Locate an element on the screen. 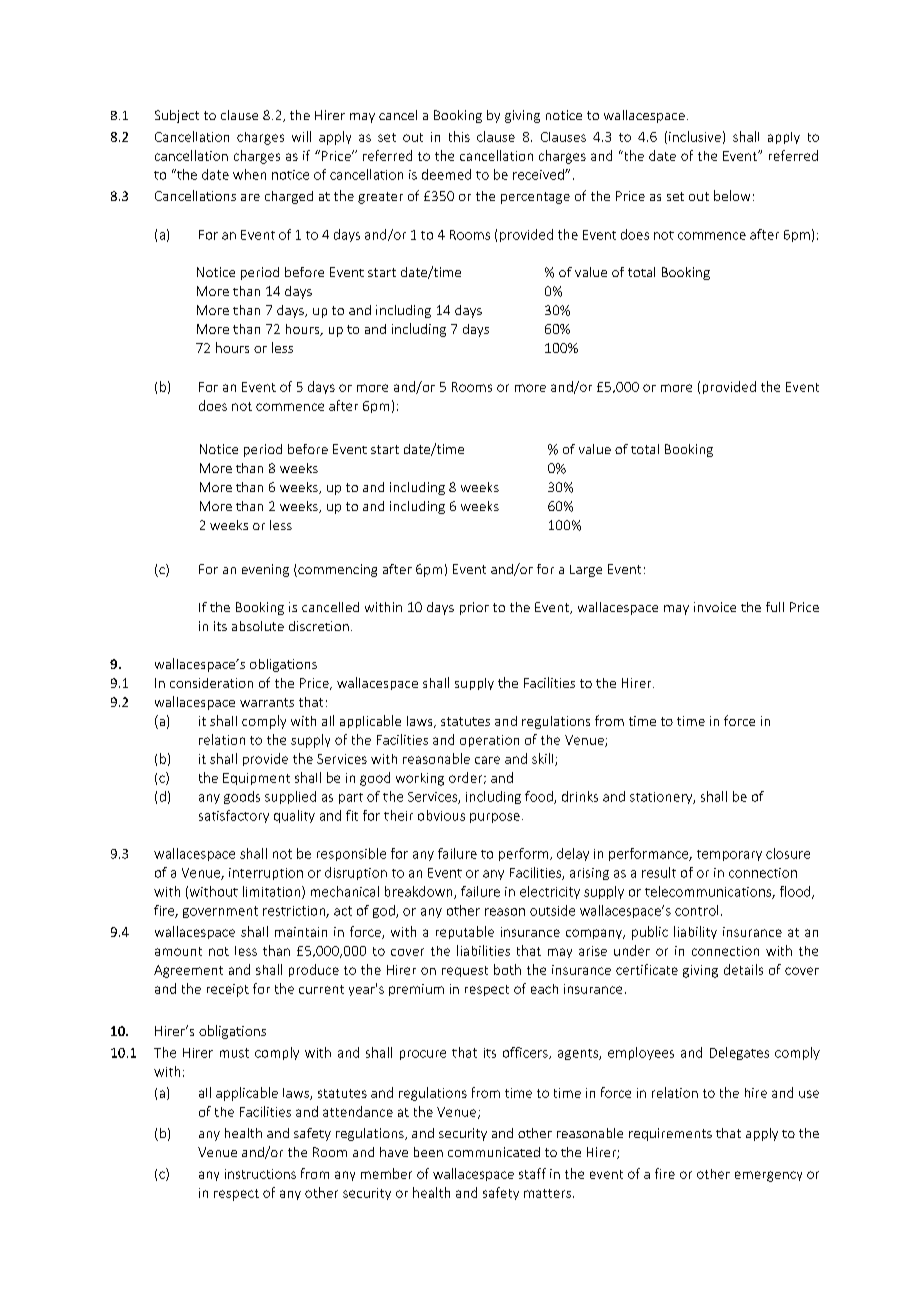 This screenshot has width=924, height=1307. prior is located at coordinates (474, 608).
